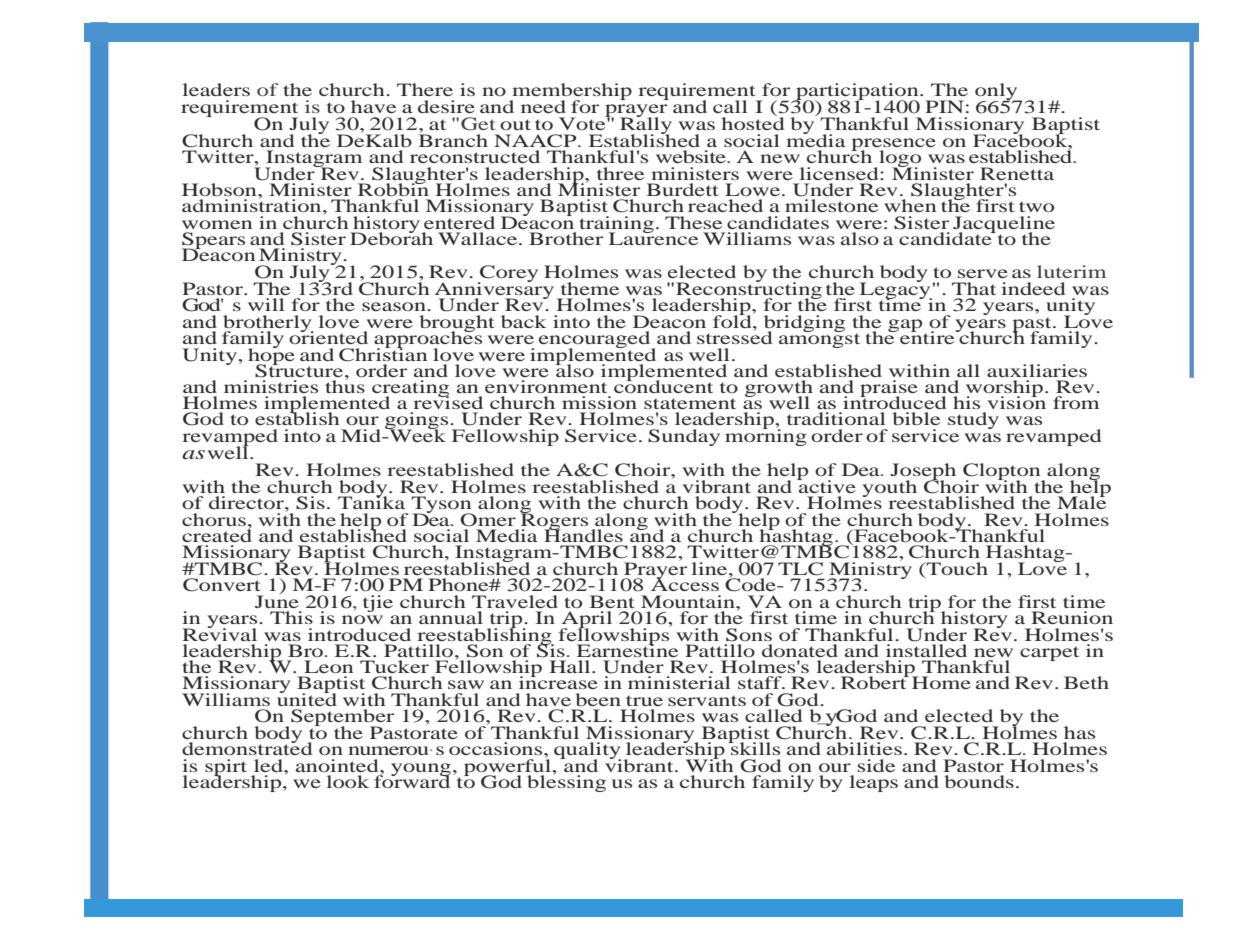  Describe the element at coordinates (345, 385) in the screenshot. I see `thus` at that location.
